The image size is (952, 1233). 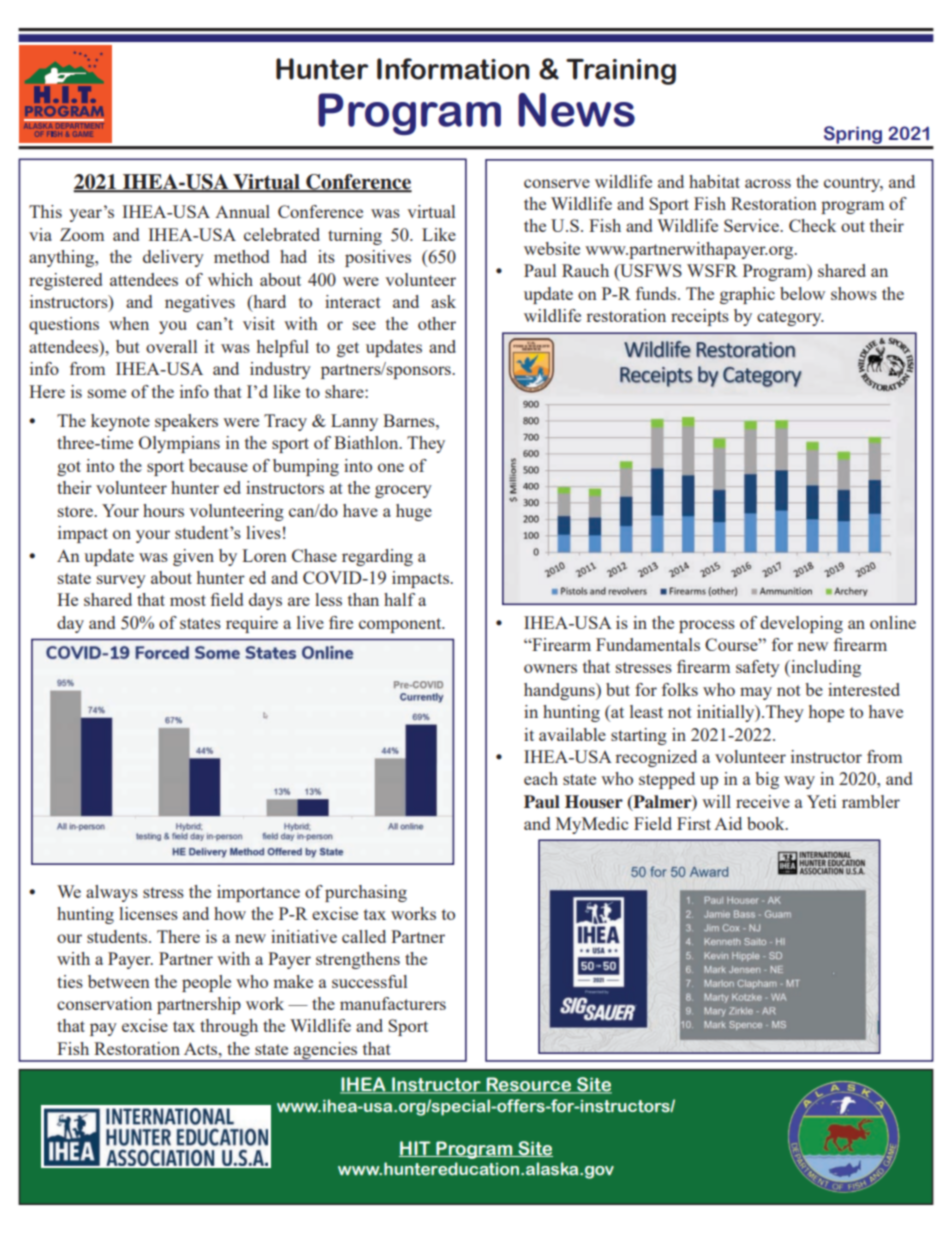 I want to click on category, so click(x=790, y=318).
